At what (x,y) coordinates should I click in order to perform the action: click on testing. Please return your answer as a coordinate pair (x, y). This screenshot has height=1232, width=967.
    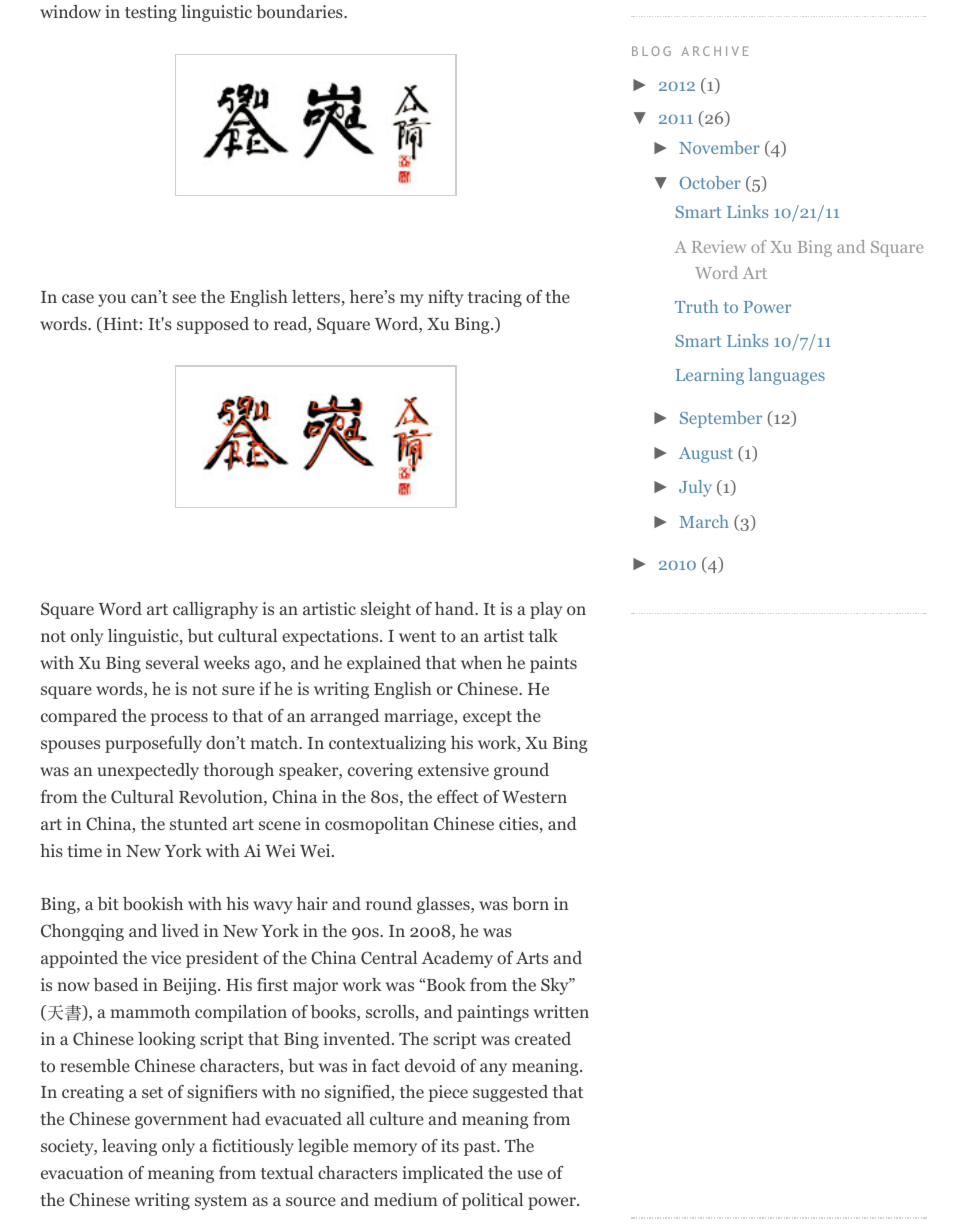
    Looking at the image, I should click on (151, 13).
